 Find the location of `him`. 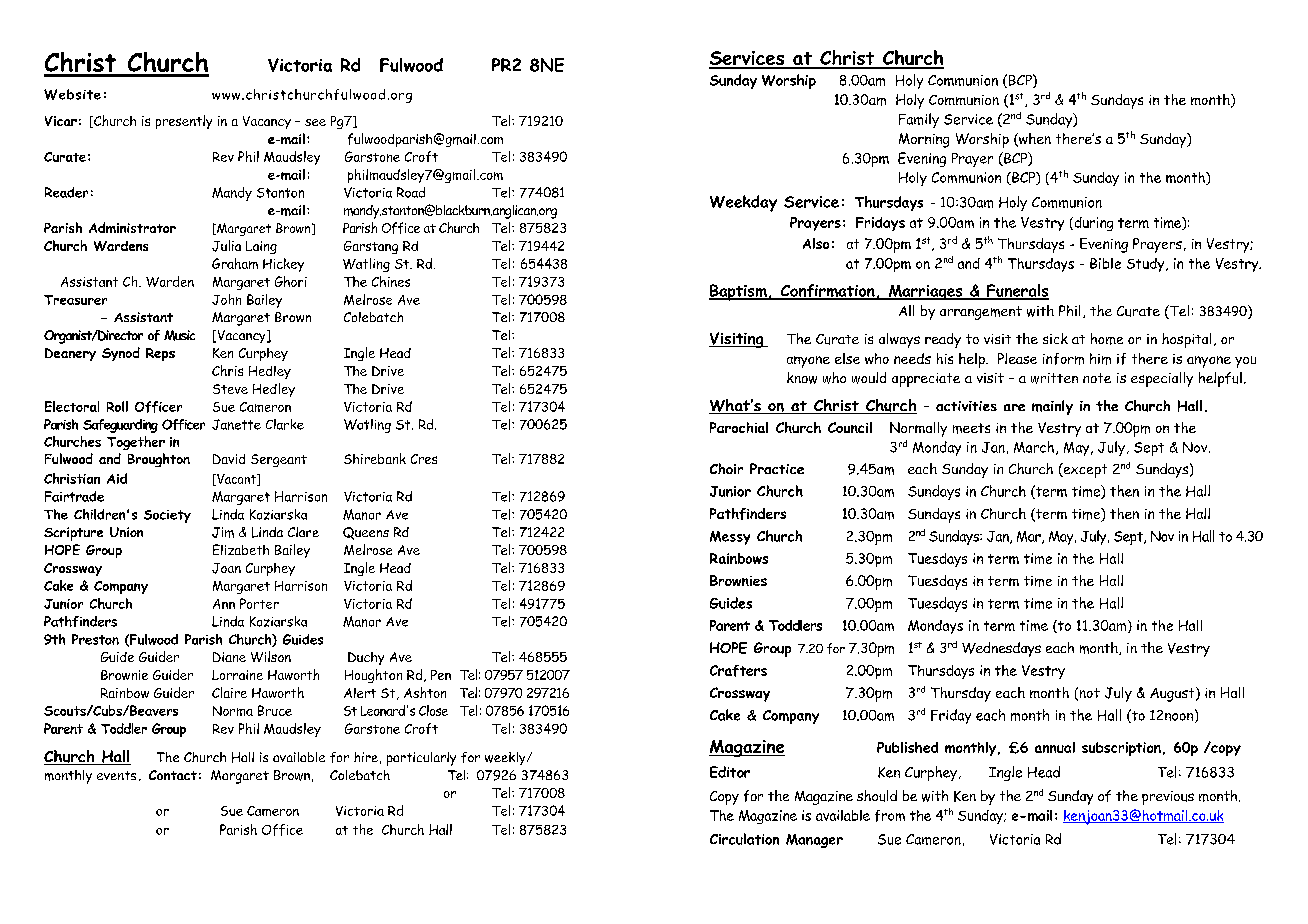

him is located at coordinates (1100, 359).
